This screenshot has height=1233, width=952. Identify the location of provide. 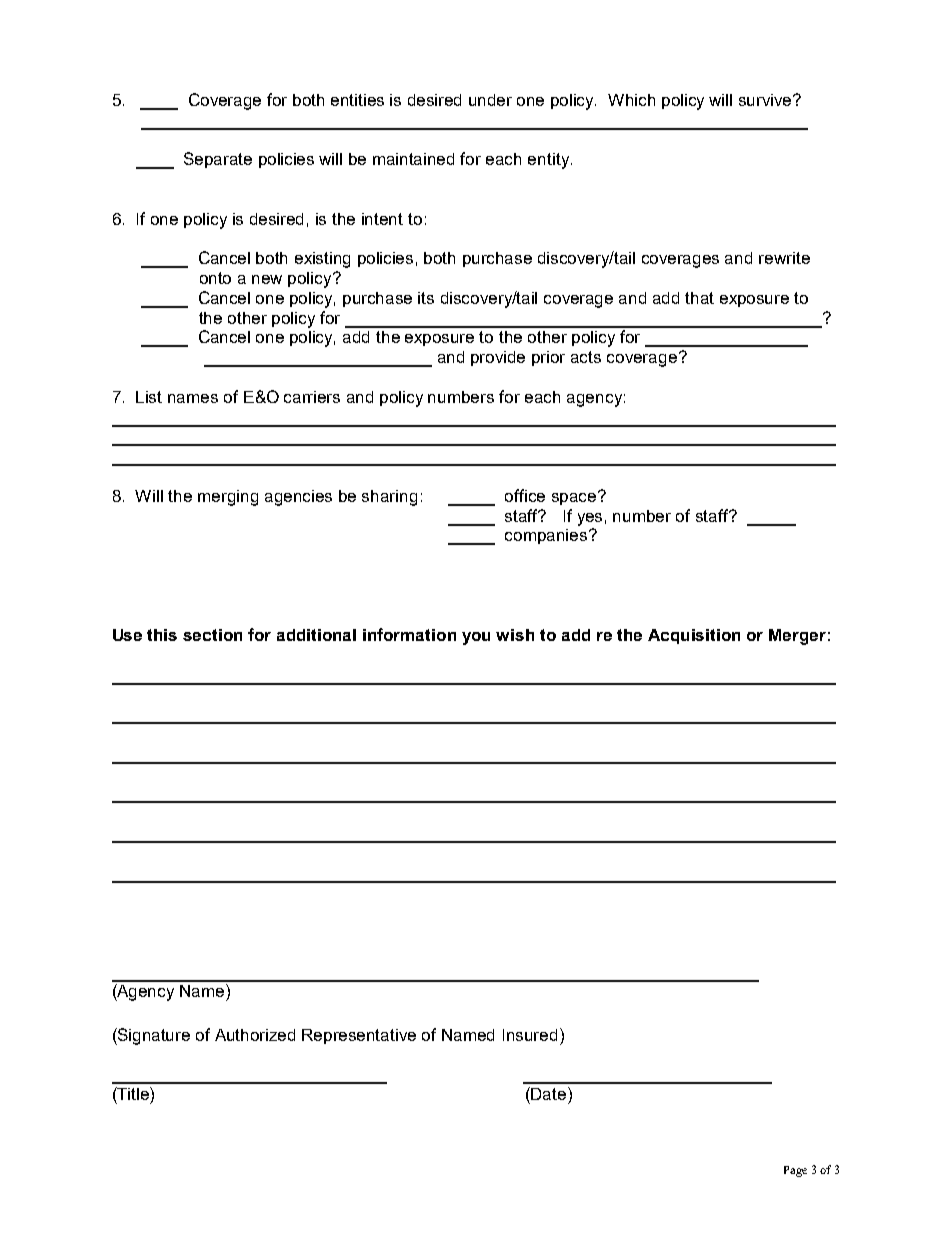
(498, 358).
